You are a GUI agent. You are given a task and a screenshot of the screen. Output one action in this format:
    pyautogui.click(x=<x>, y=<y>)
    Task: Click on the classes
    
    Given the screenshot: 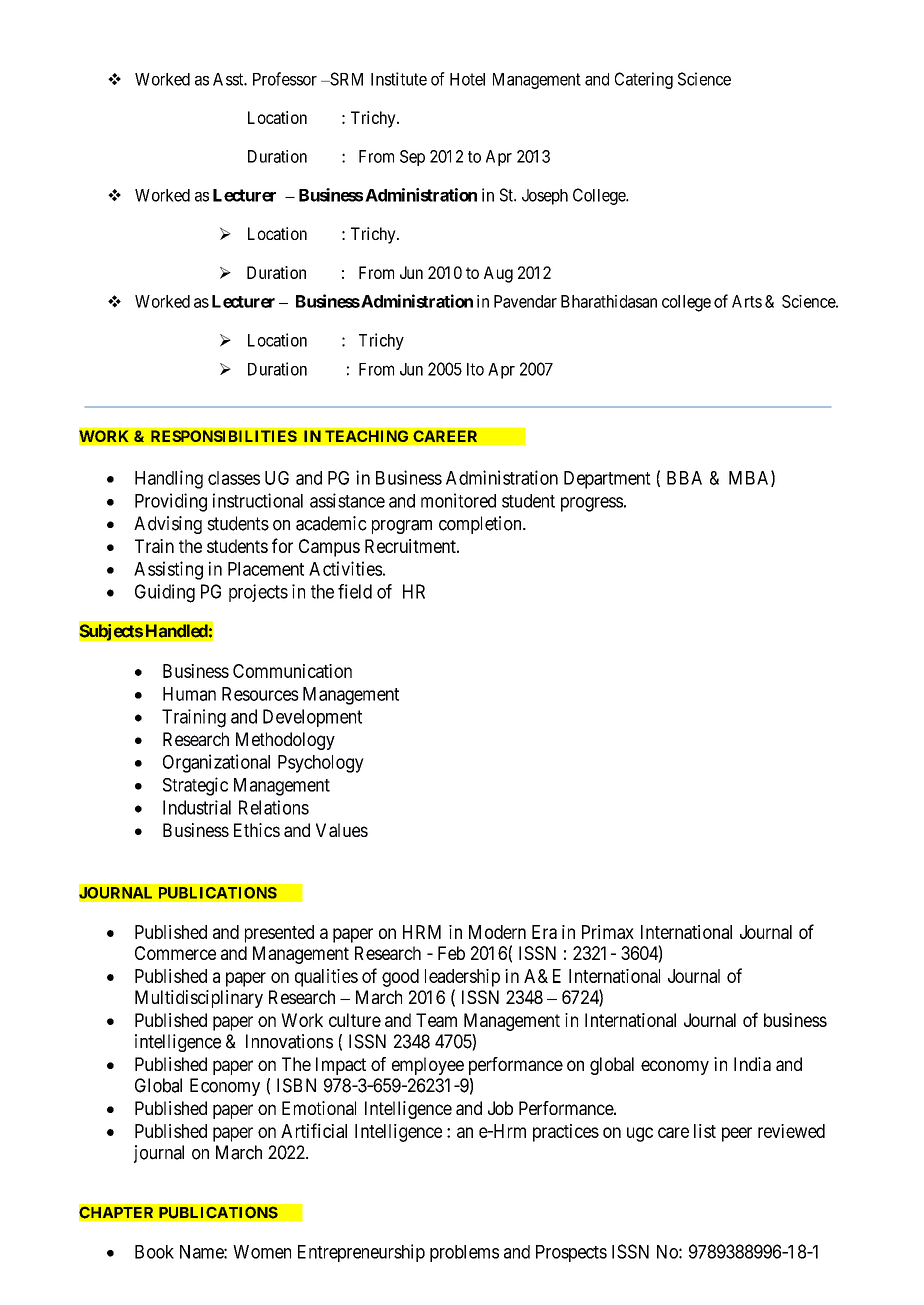 What is the action you would take?
    pyautogui.click(x=234, y=478)
